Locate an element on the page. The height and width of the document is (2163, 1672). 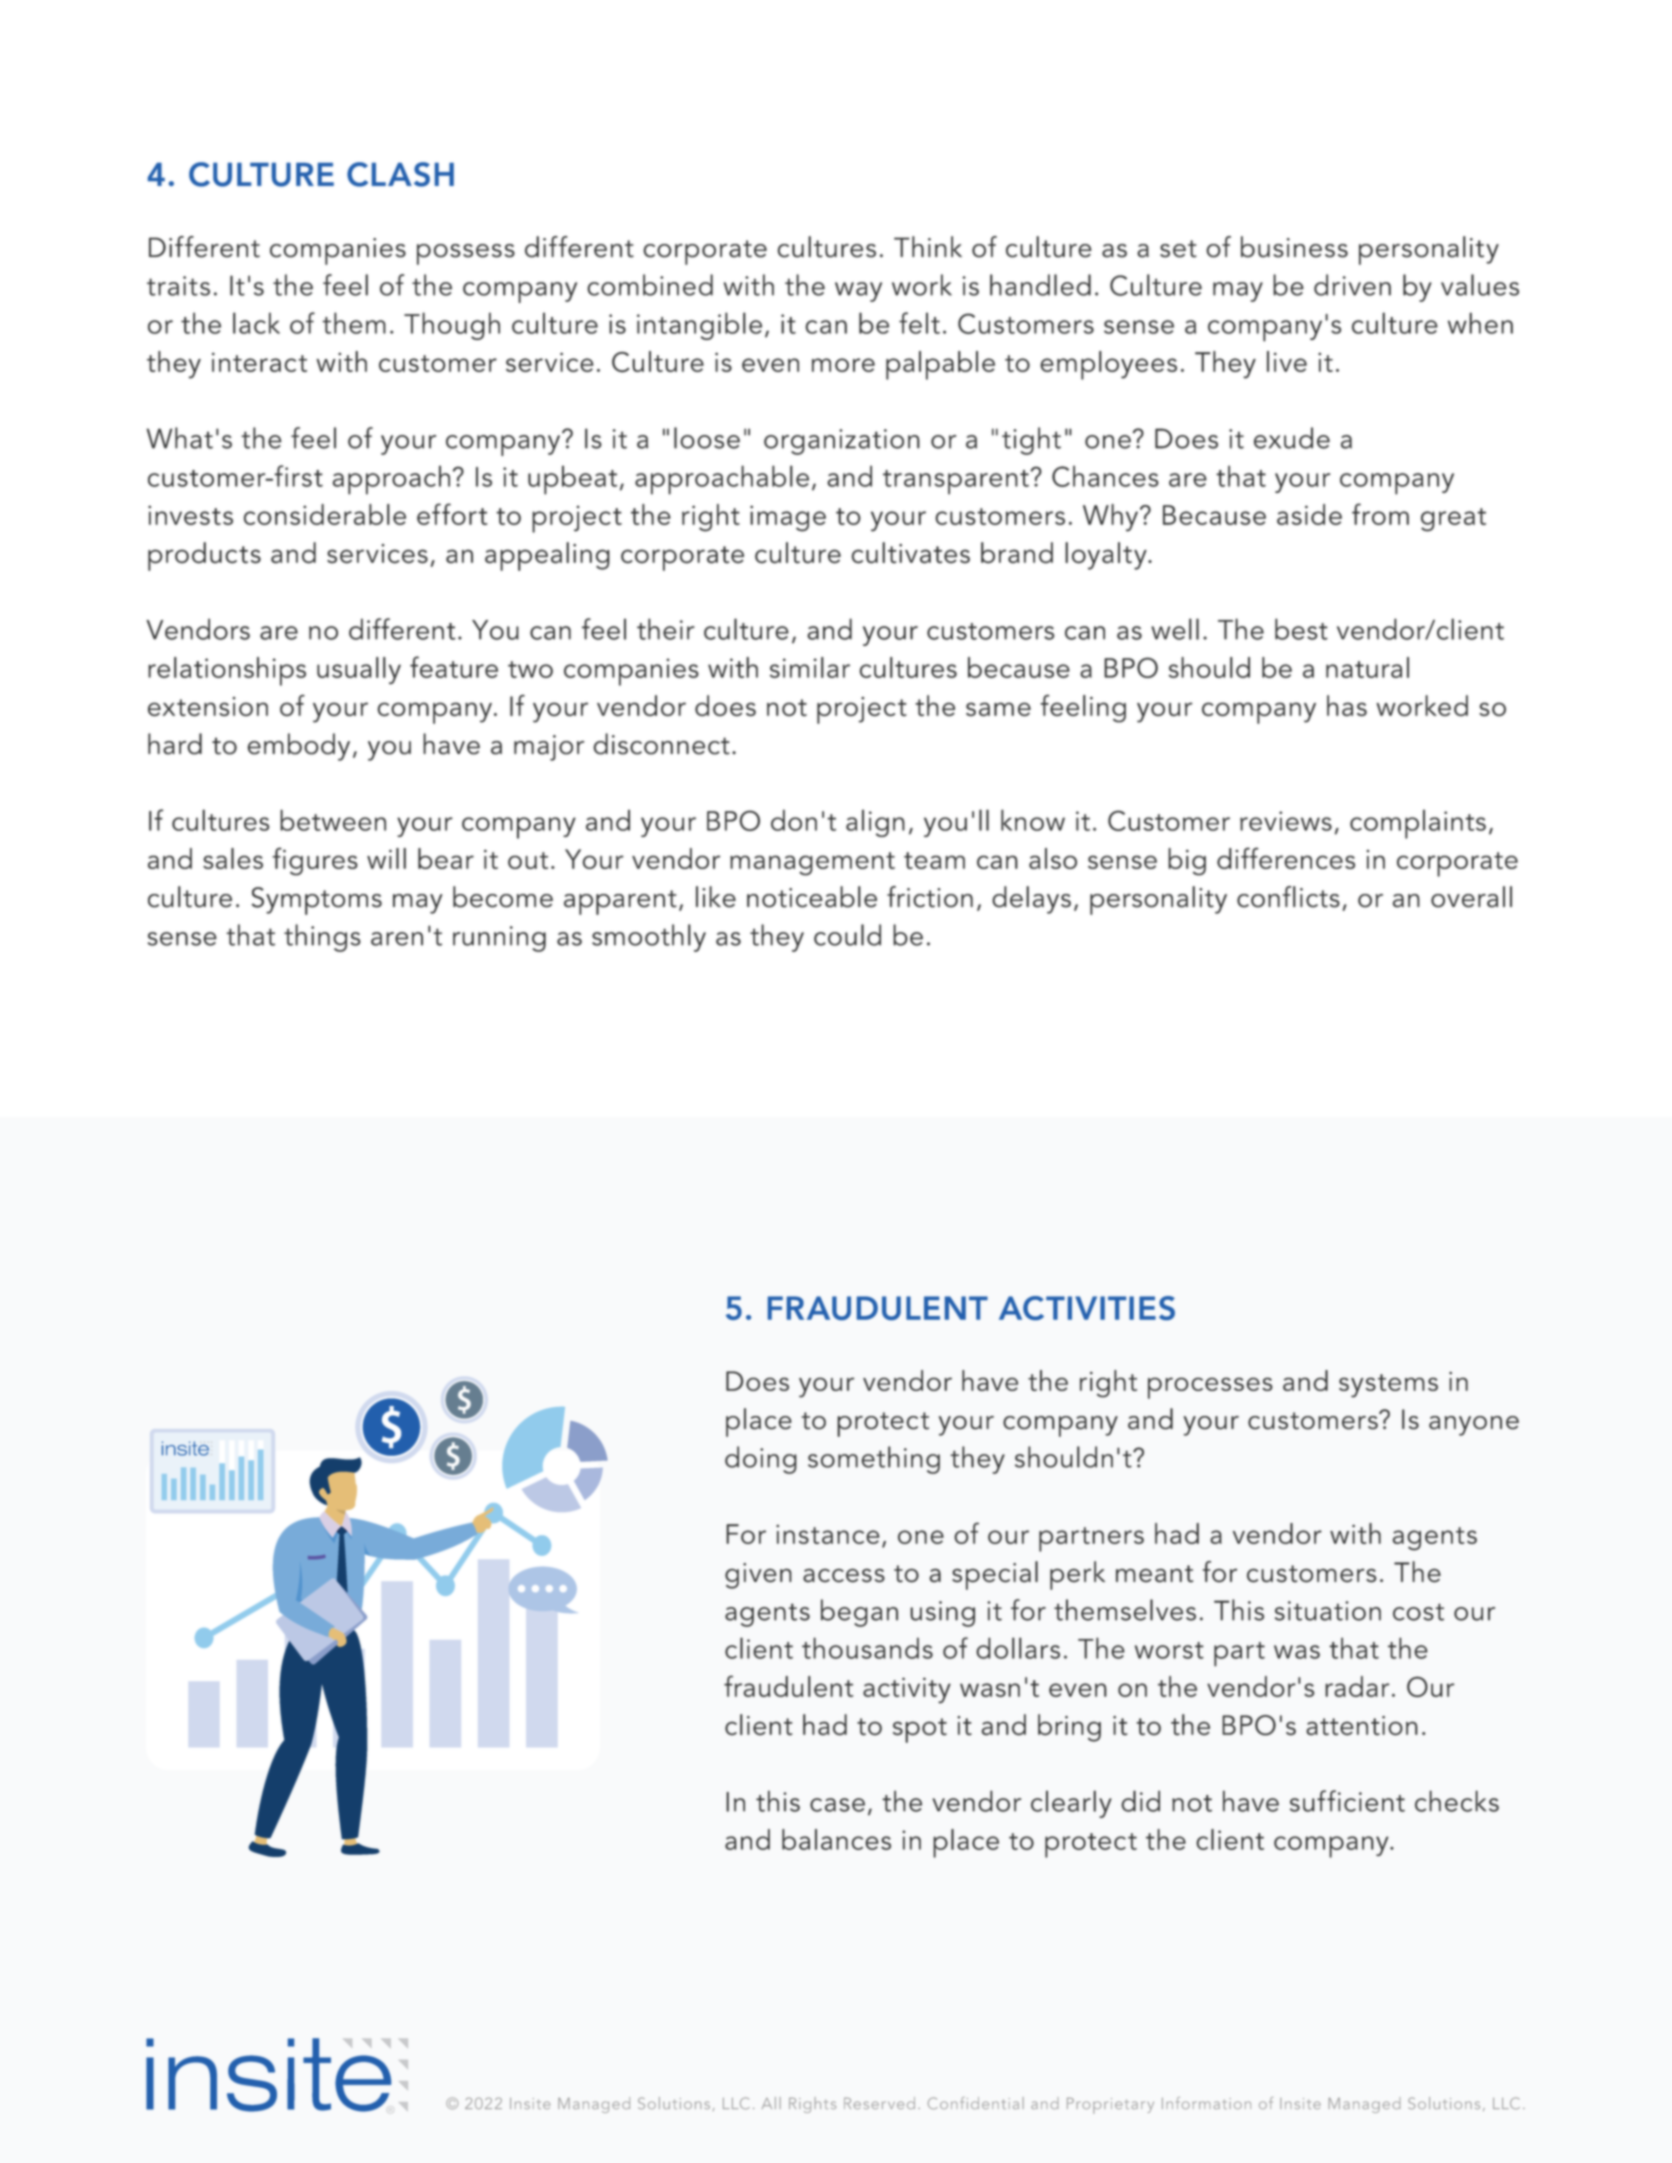
similar is located at coordinates (810, 667).
